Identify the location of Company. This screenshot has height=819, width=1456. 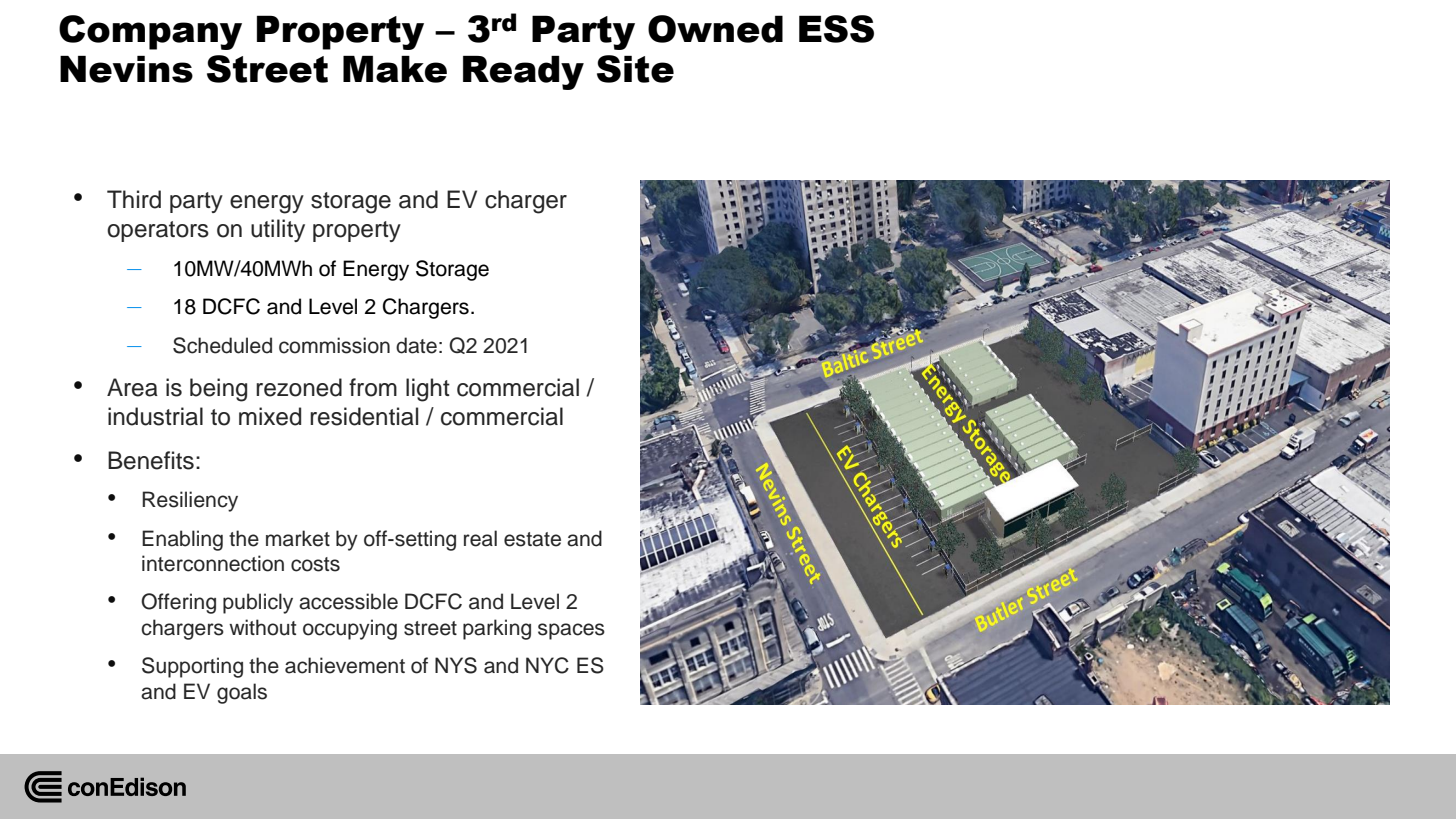
(150, 32).
